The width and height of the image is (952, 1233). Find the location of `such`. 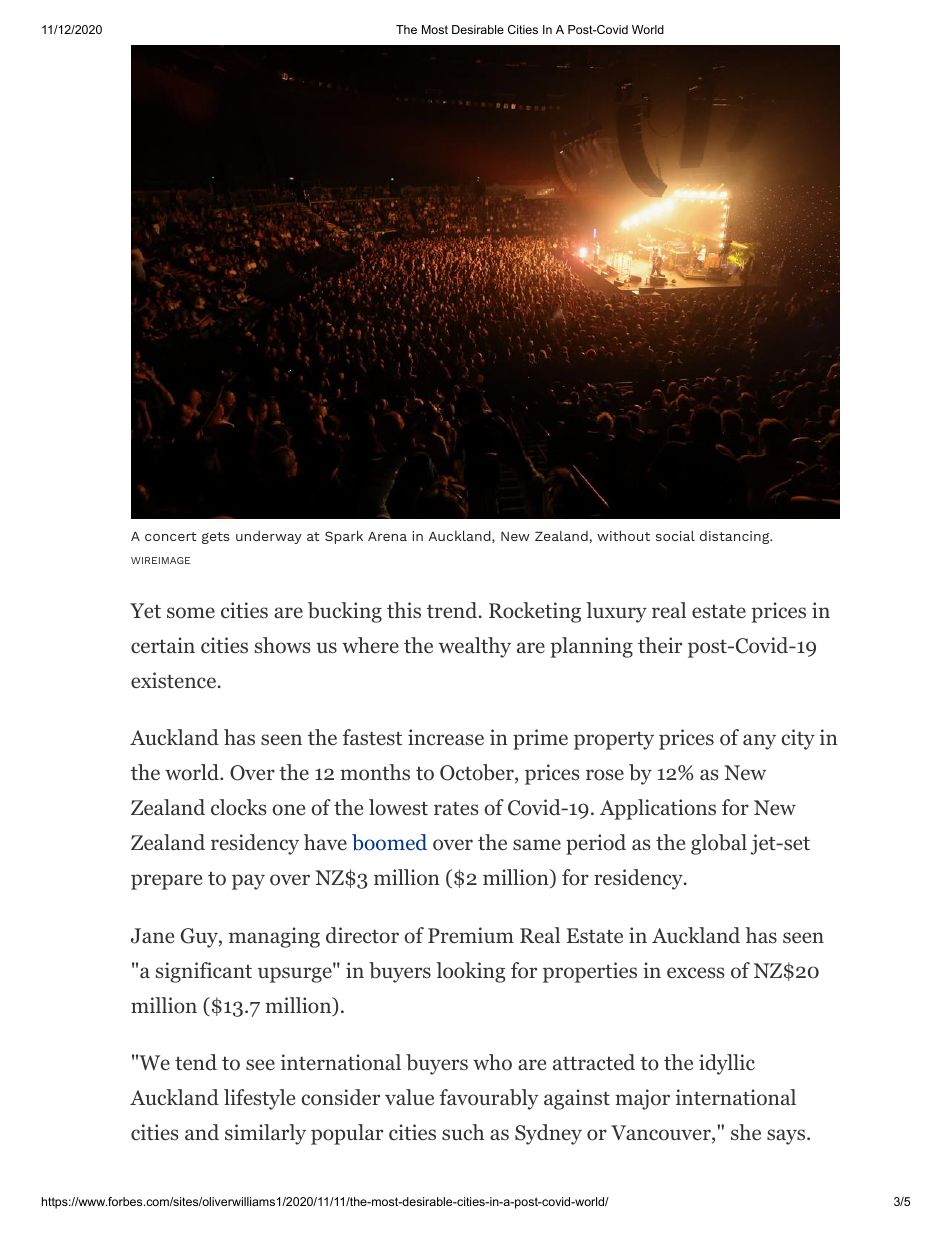

such is located at coordinates (463, 1132).
